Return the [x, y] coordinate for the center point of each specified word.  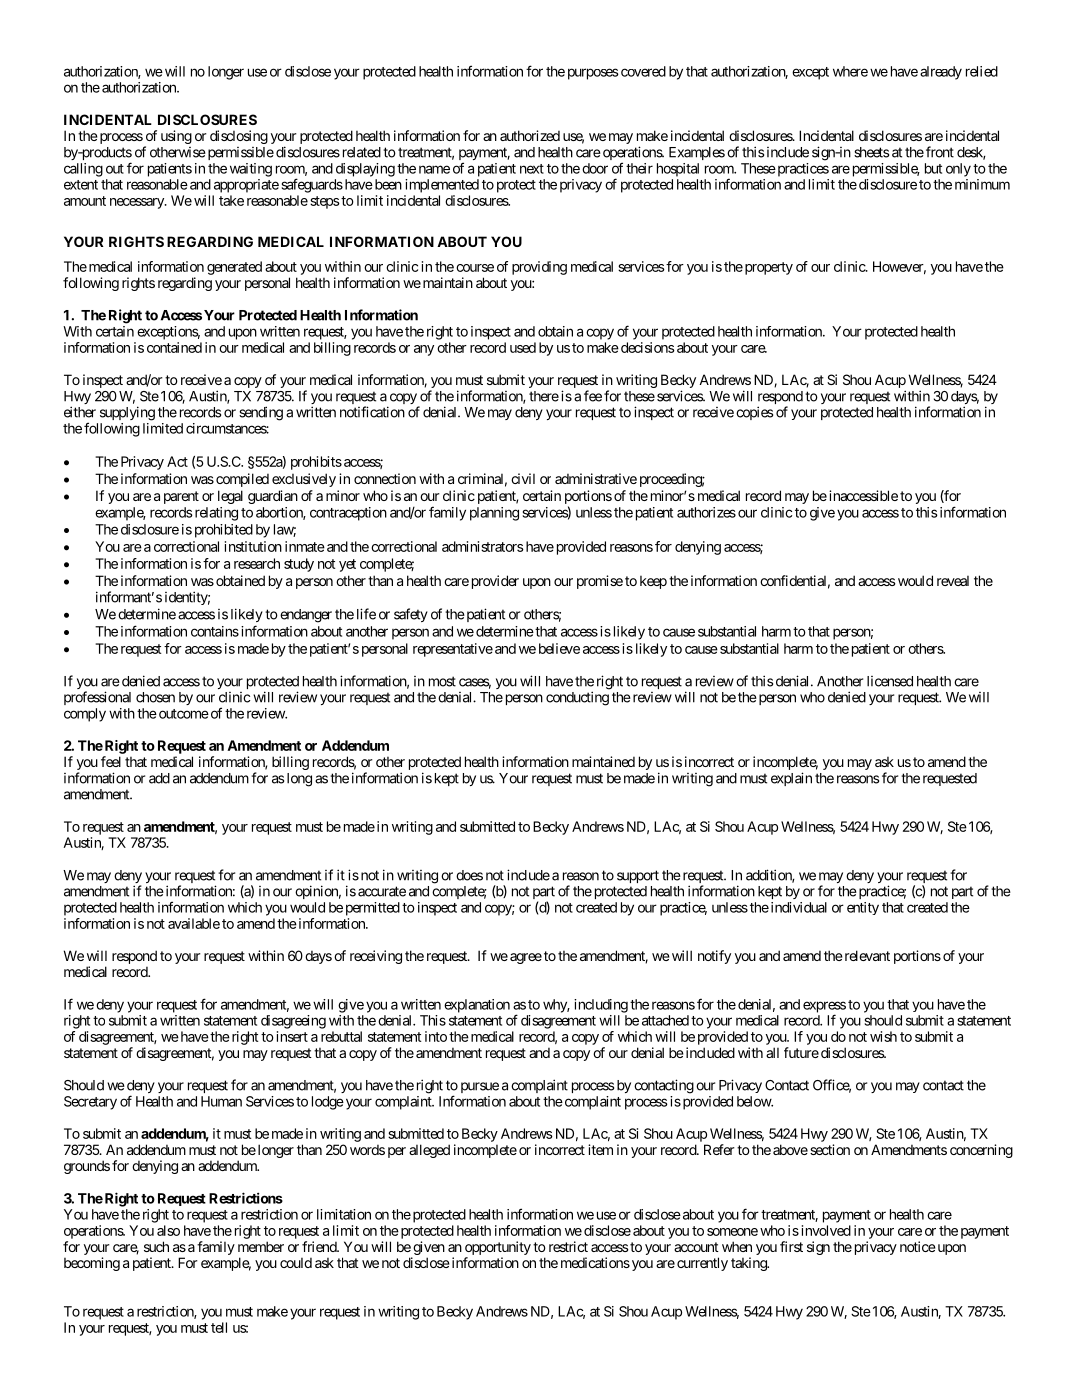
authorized [530, 135]
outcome [182, 714]
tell [219, 1327]
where [850, 71]
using [176, 137]
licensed [890, 681]
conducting [577, 698]
